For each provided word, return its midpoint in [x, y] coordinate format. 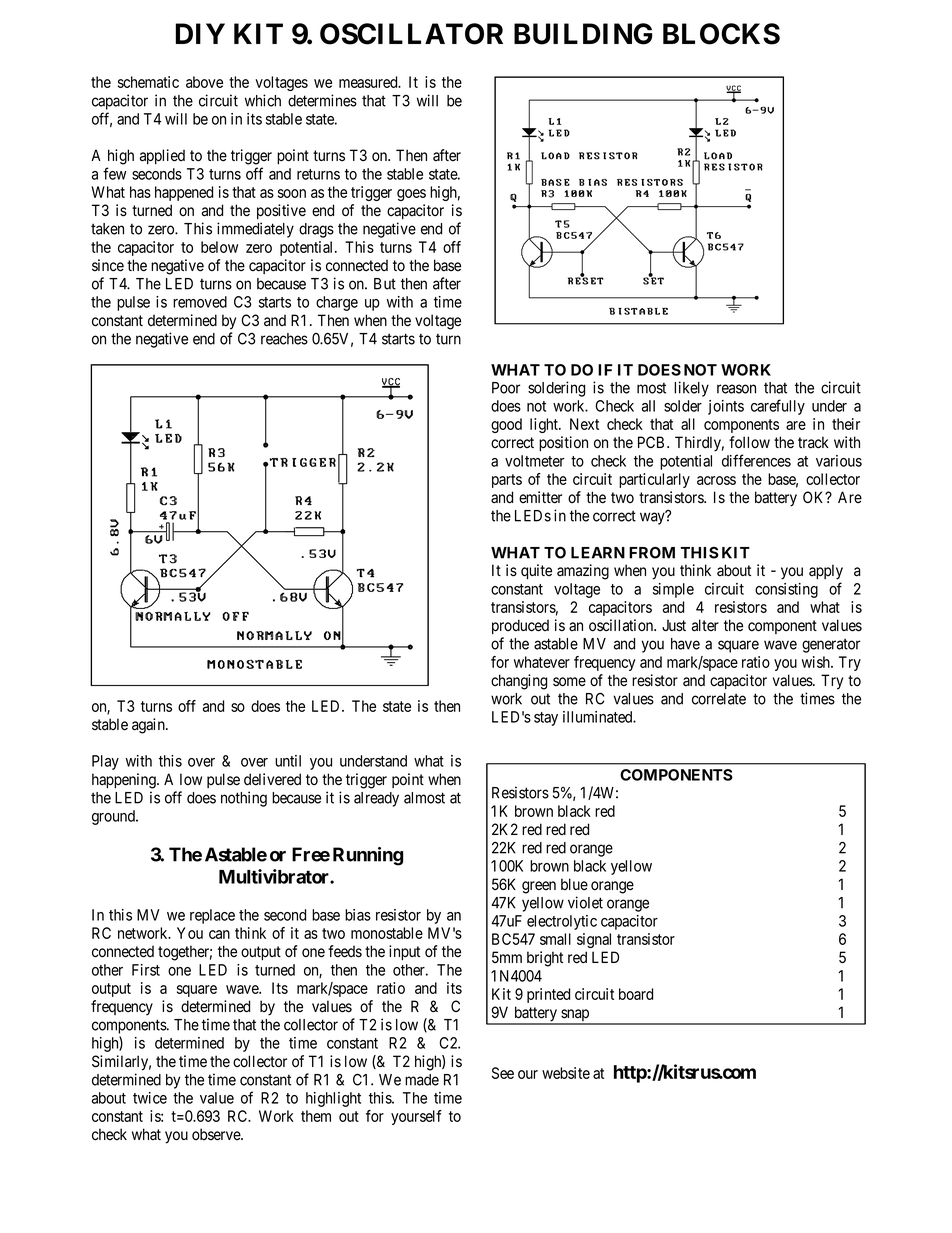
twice [150, 1098]
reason [736, 389]
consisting [786, 590]
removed [200, 302]
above [204, 82]
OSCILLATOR [411, 34]
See [503, 1073]
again [149, 726]
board [636, 994]
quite [536, 571]
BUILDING [583, 34]
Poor [506, 388]
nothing [244, 799]
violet [585, 902]
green [539, 887]
